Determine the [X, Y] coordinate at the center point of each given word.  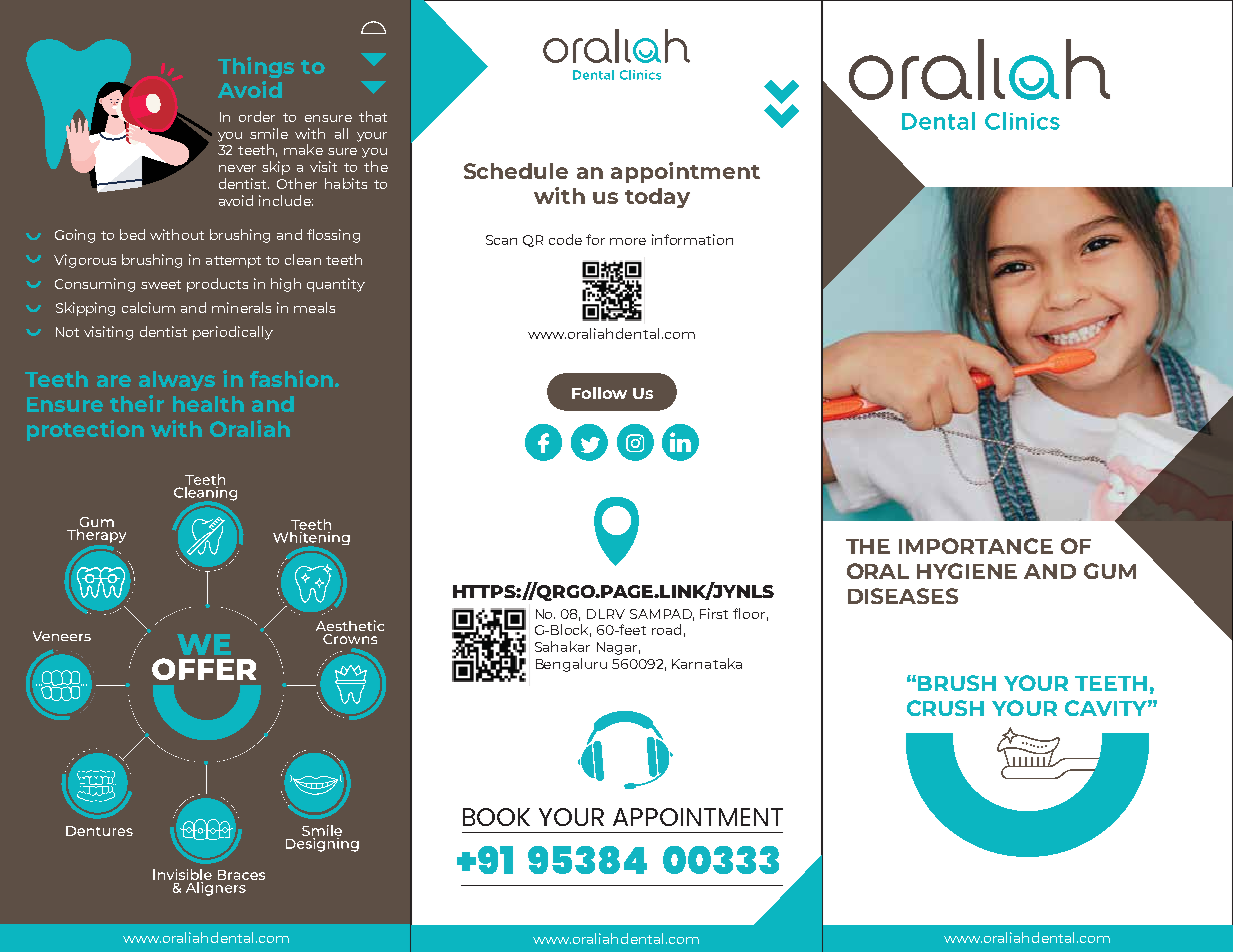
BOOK [496, 817]
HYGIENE [967, 571]
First [714, 613]
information [692, 239]
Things [256, 67]
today [657, 198]
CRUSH [945, 708]
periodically [233, 333]
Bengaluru [571, 665]
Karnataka [707, 663]
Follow [599, 393]
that [373, 116]
